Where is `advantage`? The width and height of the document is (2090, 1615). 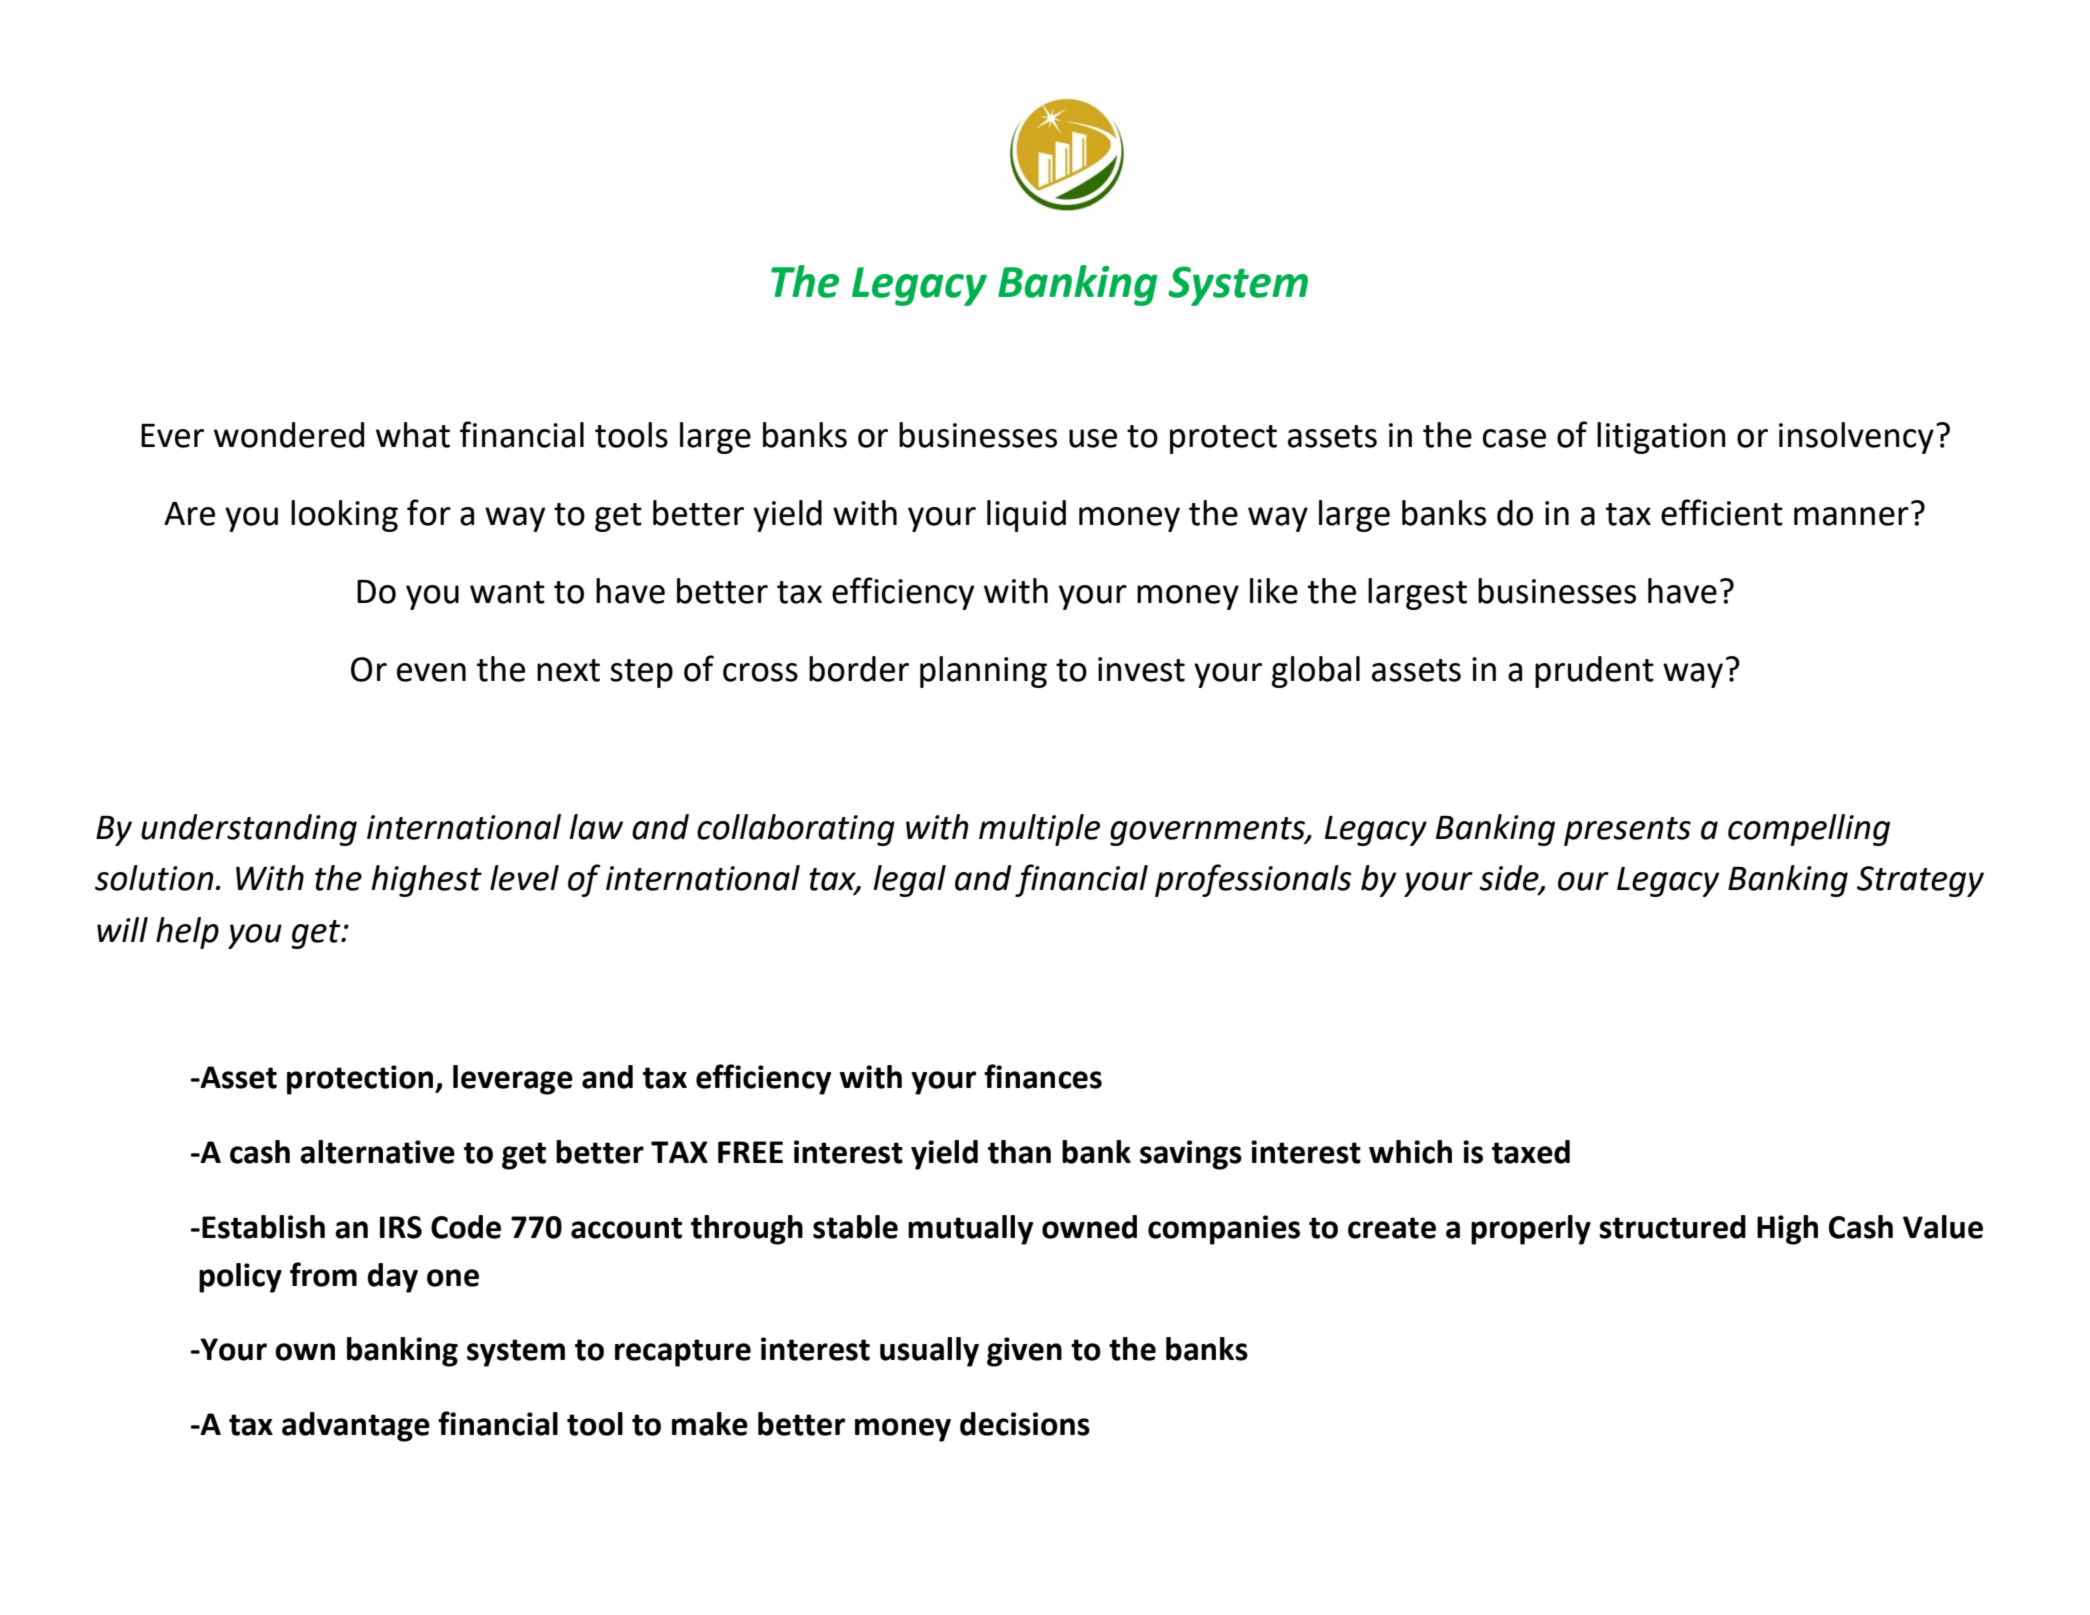 advantage is located at coordinates (356, 1427).
